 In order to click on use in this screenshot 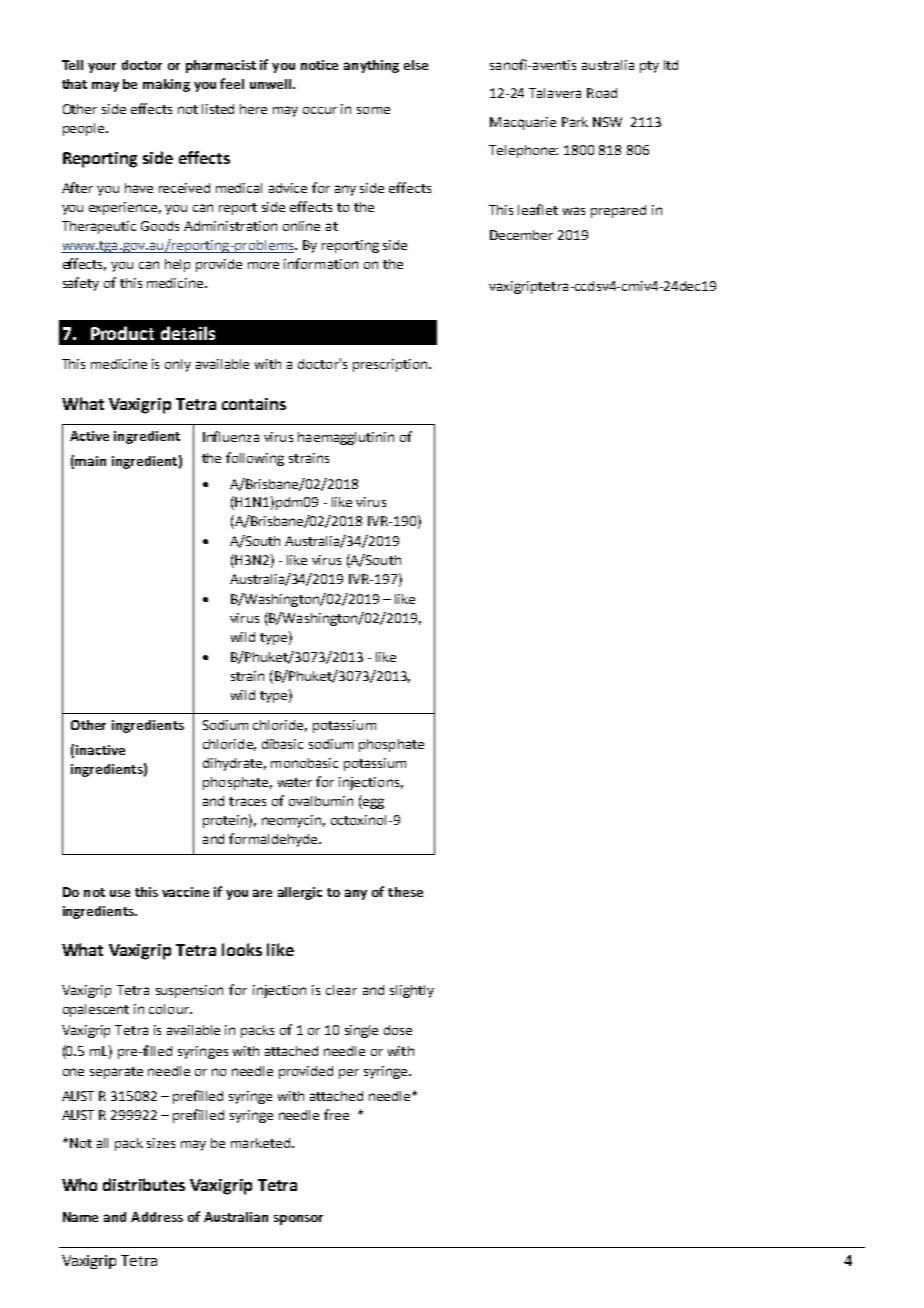, I will do `click(120, 893)`.
